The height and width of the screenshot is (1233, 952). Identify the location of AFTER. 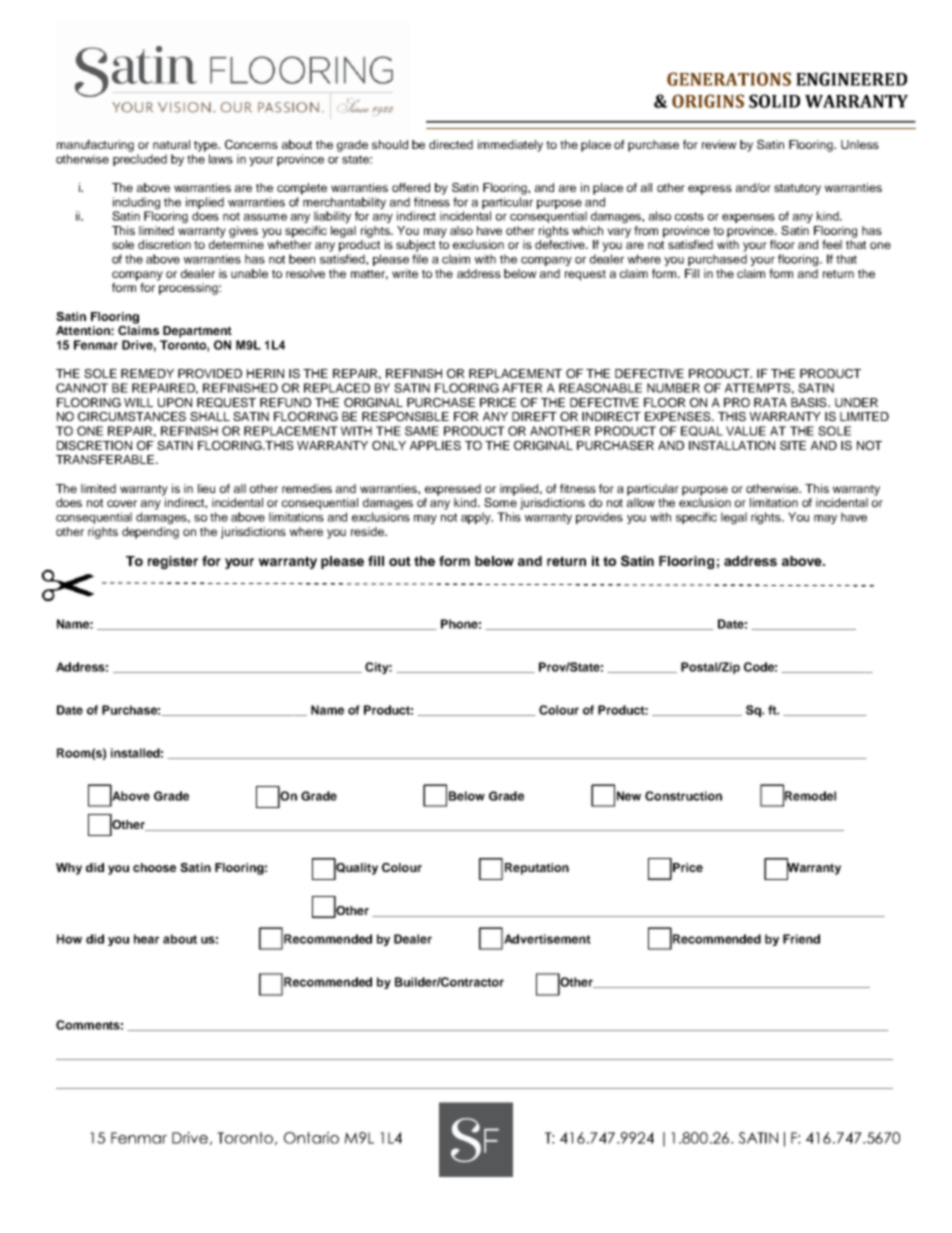
(522, 388).
